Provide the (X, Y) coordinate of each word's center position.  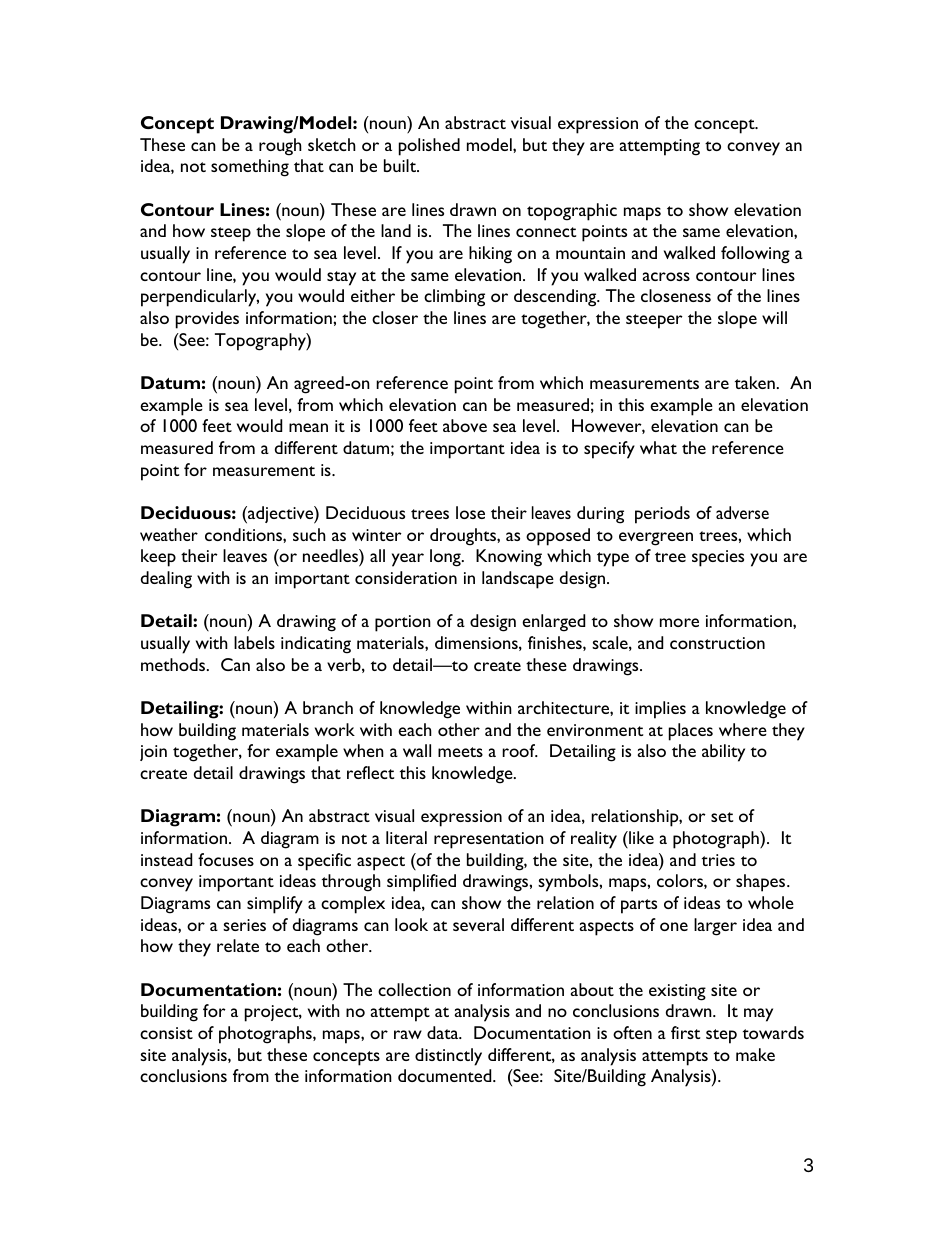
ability (723, 753)
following (755, 255)
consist (166, 1033)
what (658, 447)
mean (308, 427)
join (153, 753)
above (465, 425)
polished (429, 147)
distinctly (448, 1057)
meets (460, 752)
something (250, 168)
